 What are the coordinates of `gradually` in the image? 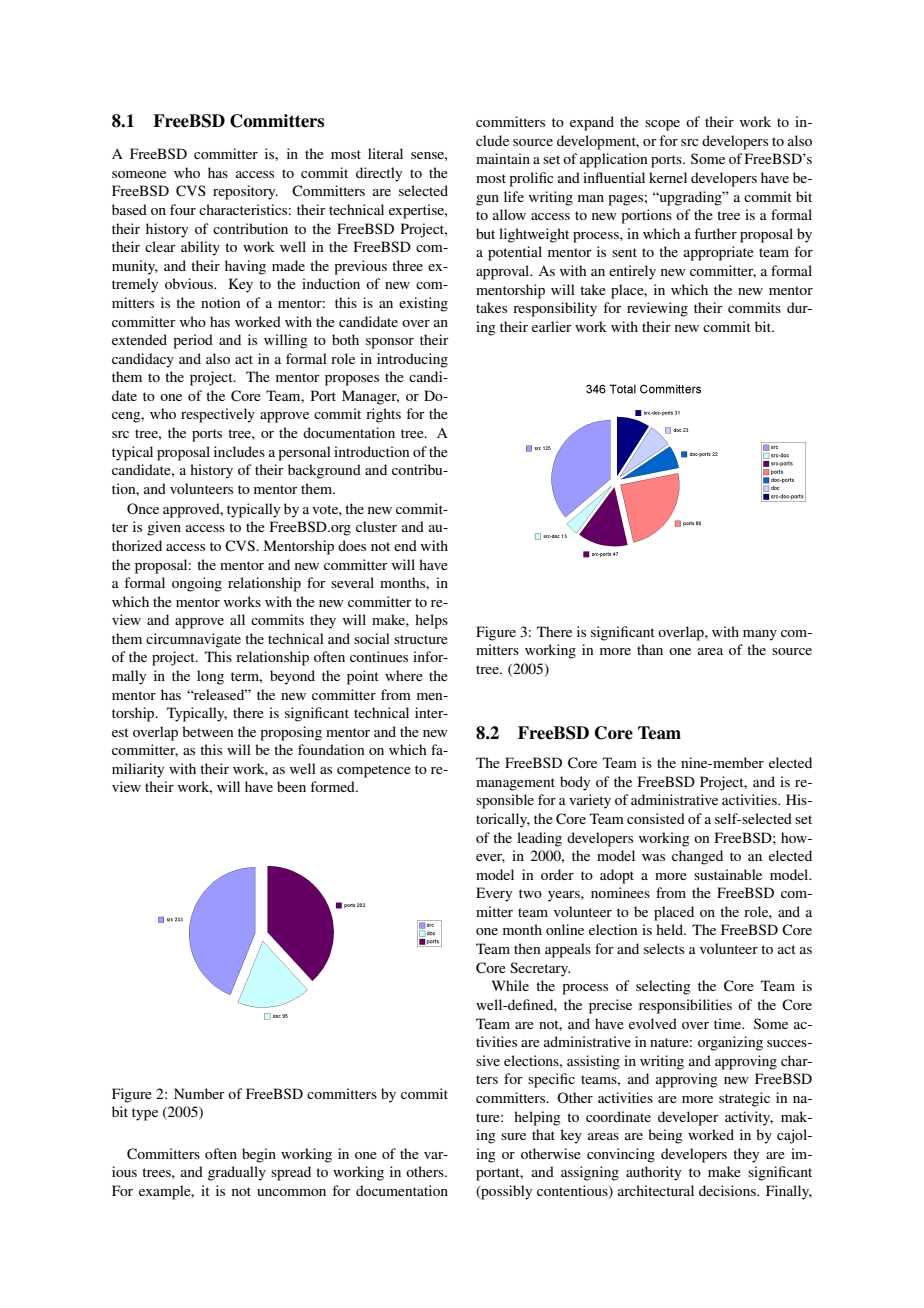 It's located at (237, 1173).
